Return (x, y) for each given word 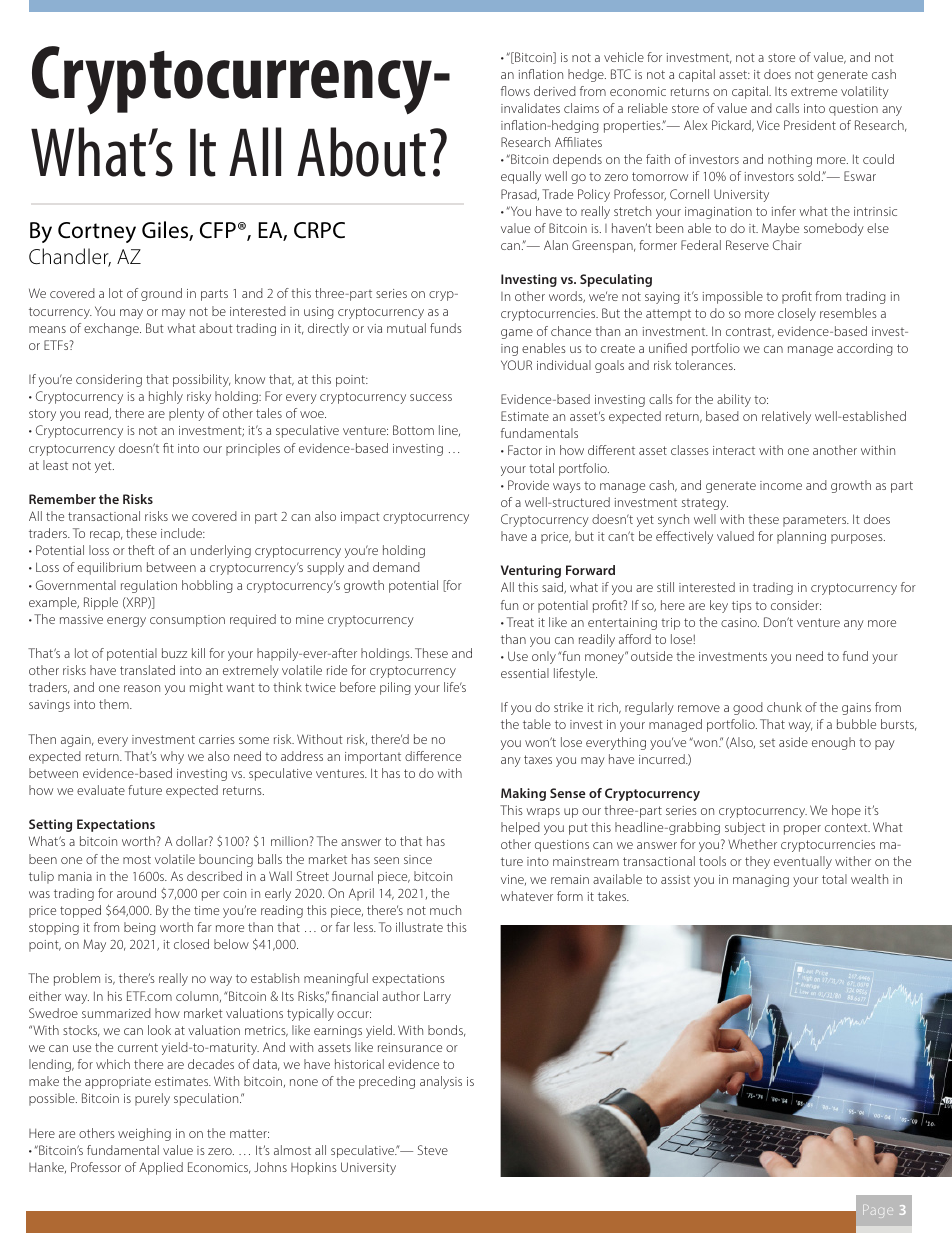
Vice (768, 125)
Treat (520, 622)
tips (742, 607)
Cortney (97, 232)
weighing (144, 1134)
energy (126, 622)
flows (515, 91)
